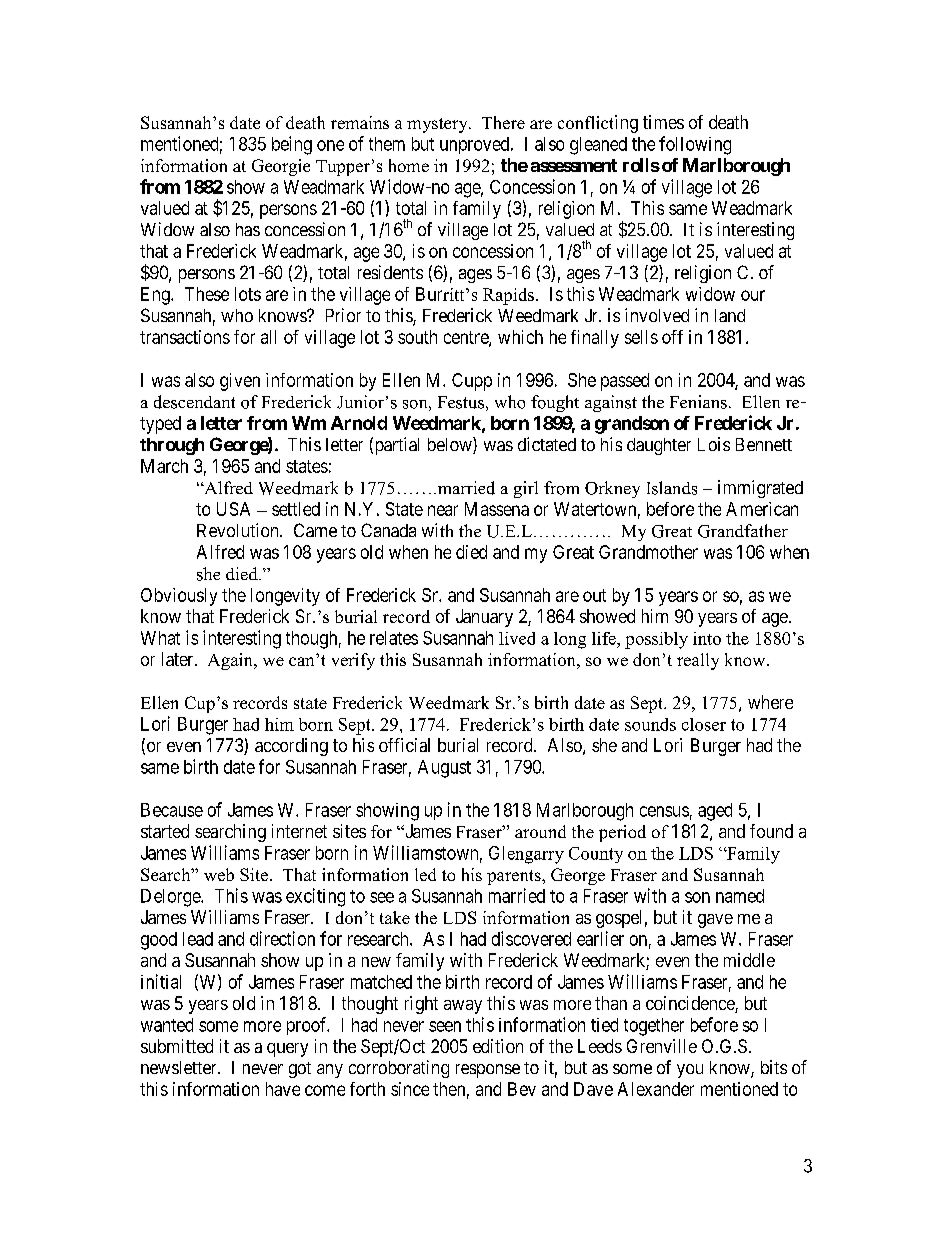  What do you see at coordinates (438, 125) in the image?
I see `mystery` at bounding box center [438, 125].
